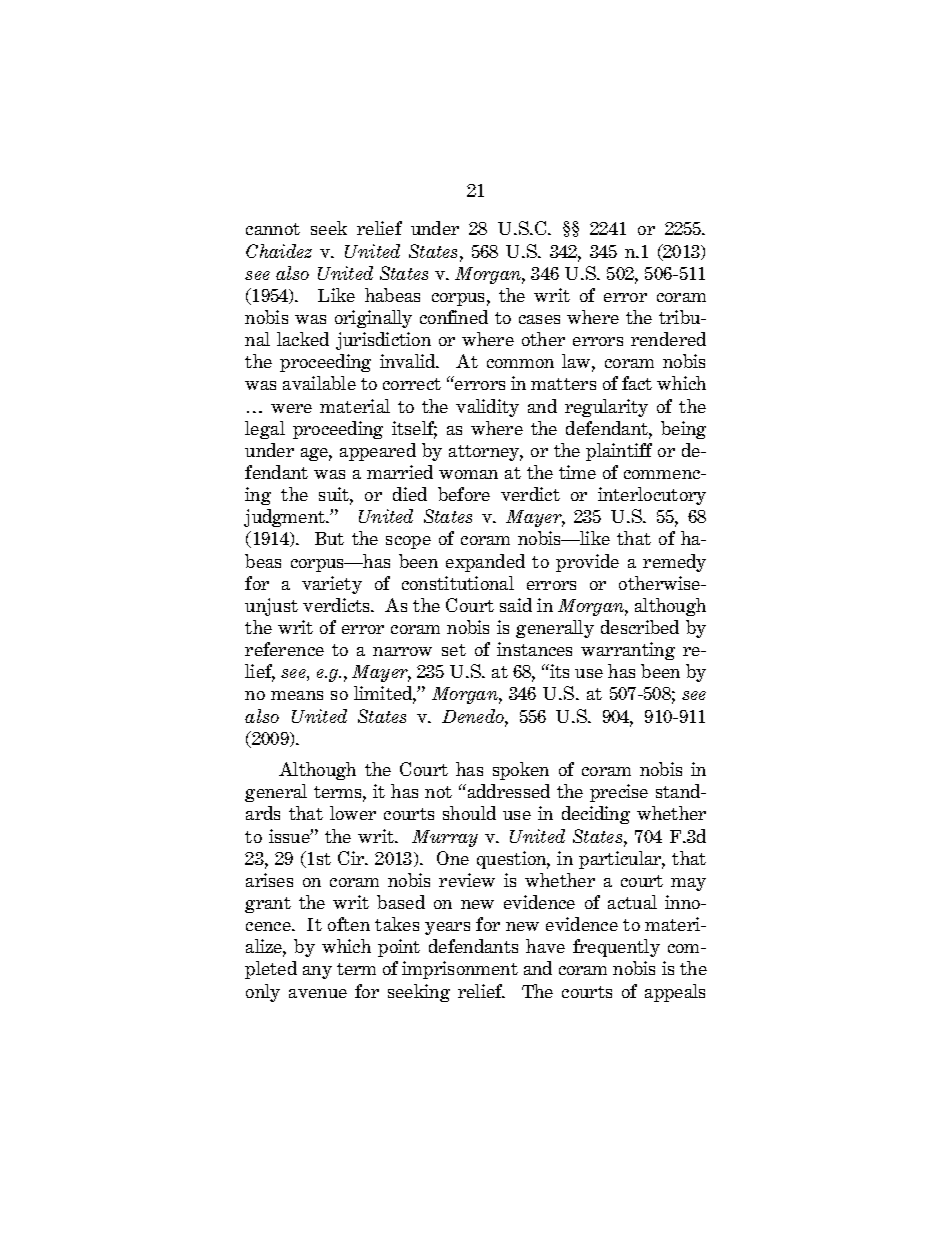 The image size is (952, 1233). I want to click on confined, so click(454, 317).
